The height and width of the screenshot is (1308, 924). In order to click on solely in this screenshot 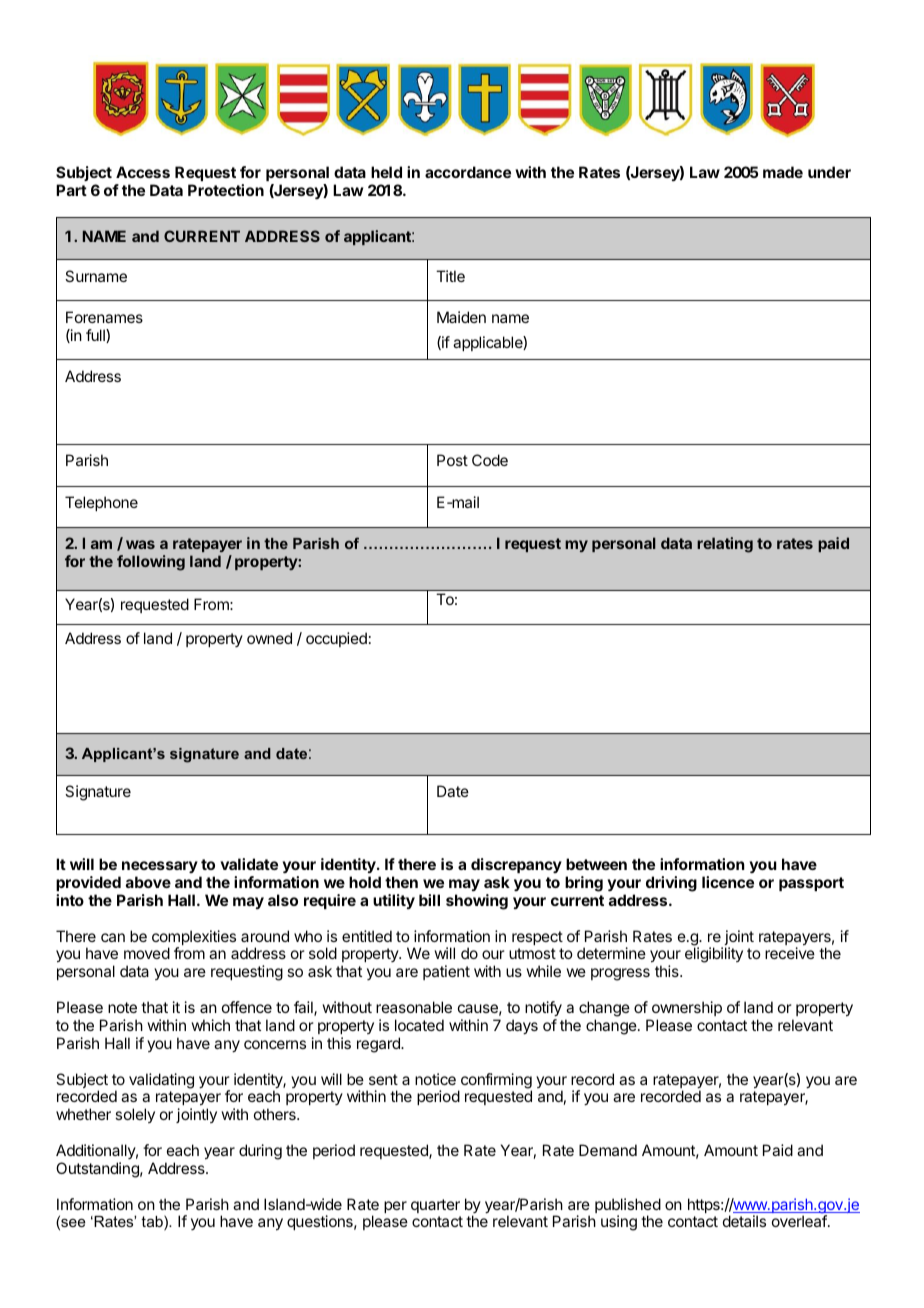, I will do `click(135, 1115)`.
